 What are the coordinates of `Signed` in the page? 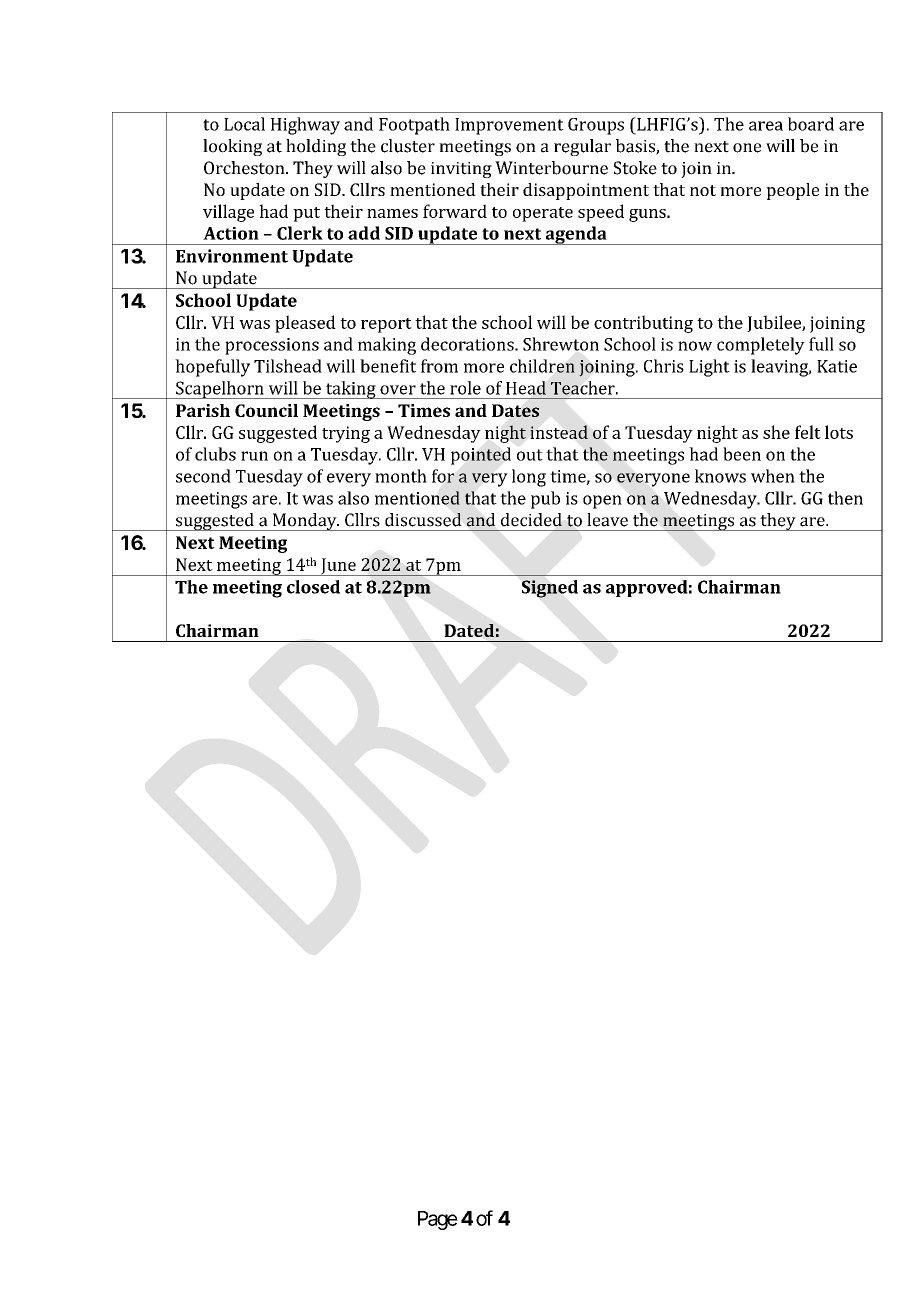 It's located at (550, 589).
